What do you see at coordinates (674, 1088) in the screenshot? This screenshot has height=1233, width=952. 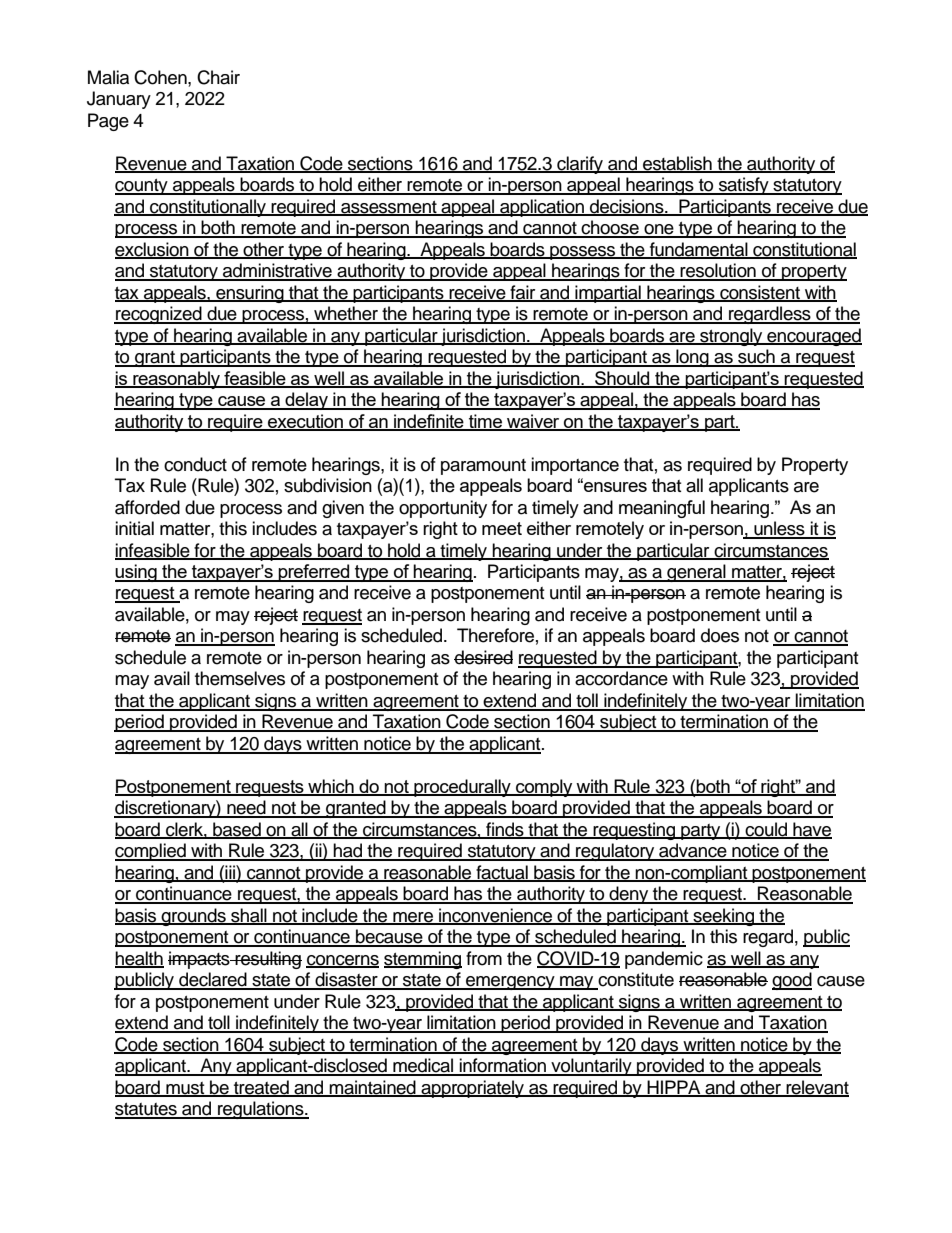 I see `HIPPA` at bounding box center [674, 1088].
